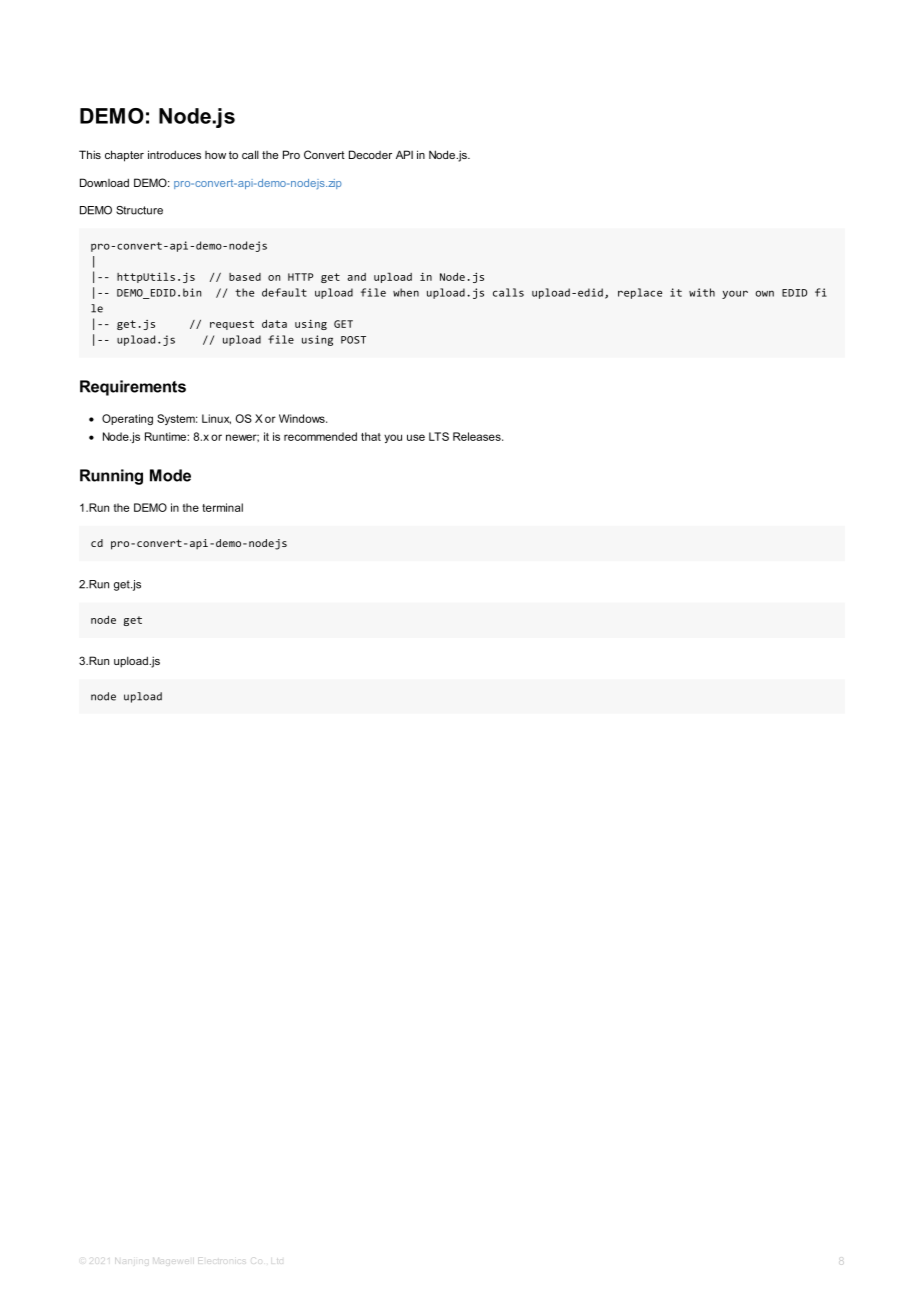 This screenshot has width=924, height=1308. What do you see at coordinates (370, 154) in the screenshot?
I see `Decoder` at bounding box center [370, 154].
